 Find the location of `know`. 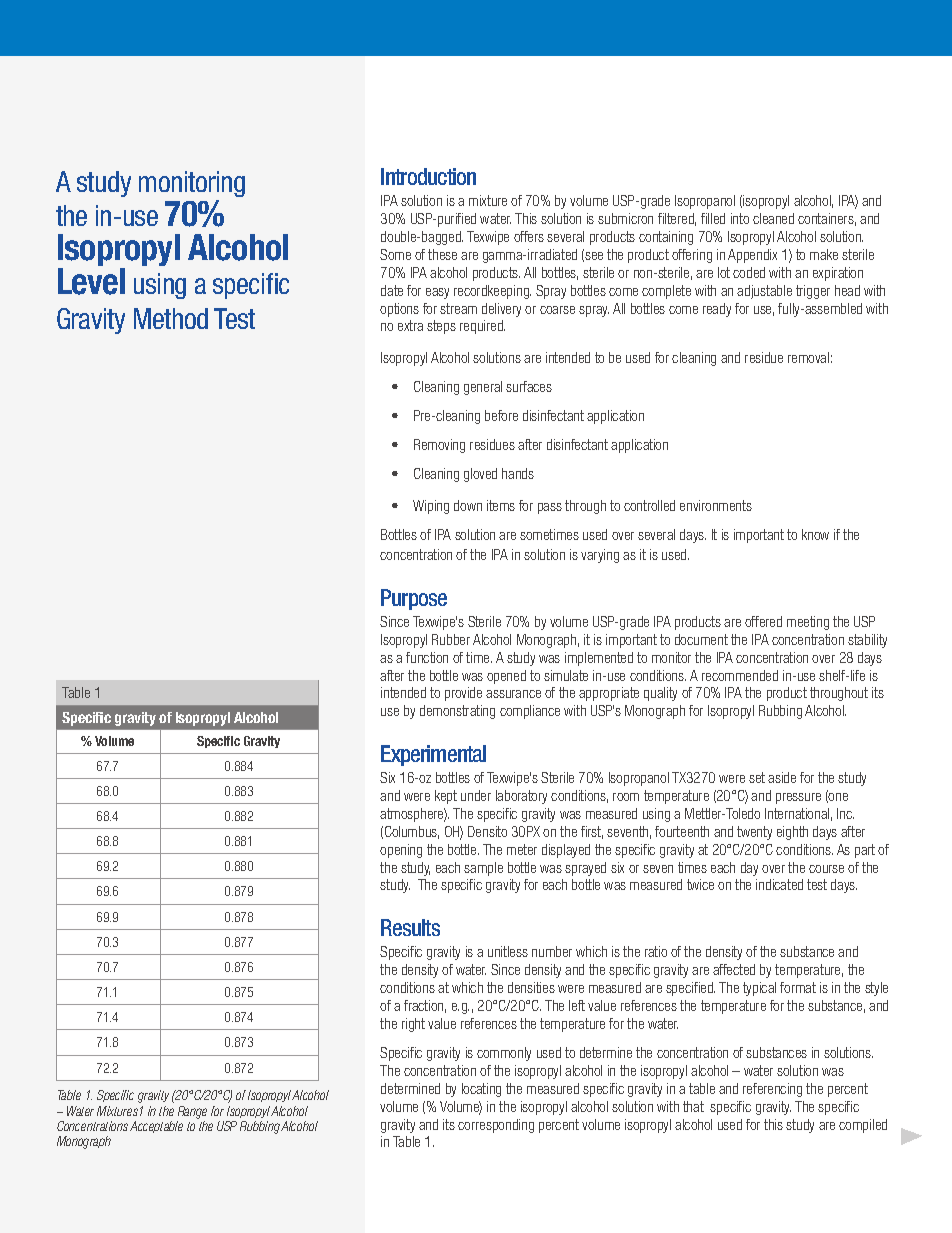

know is located at coordinates (815, 534).
